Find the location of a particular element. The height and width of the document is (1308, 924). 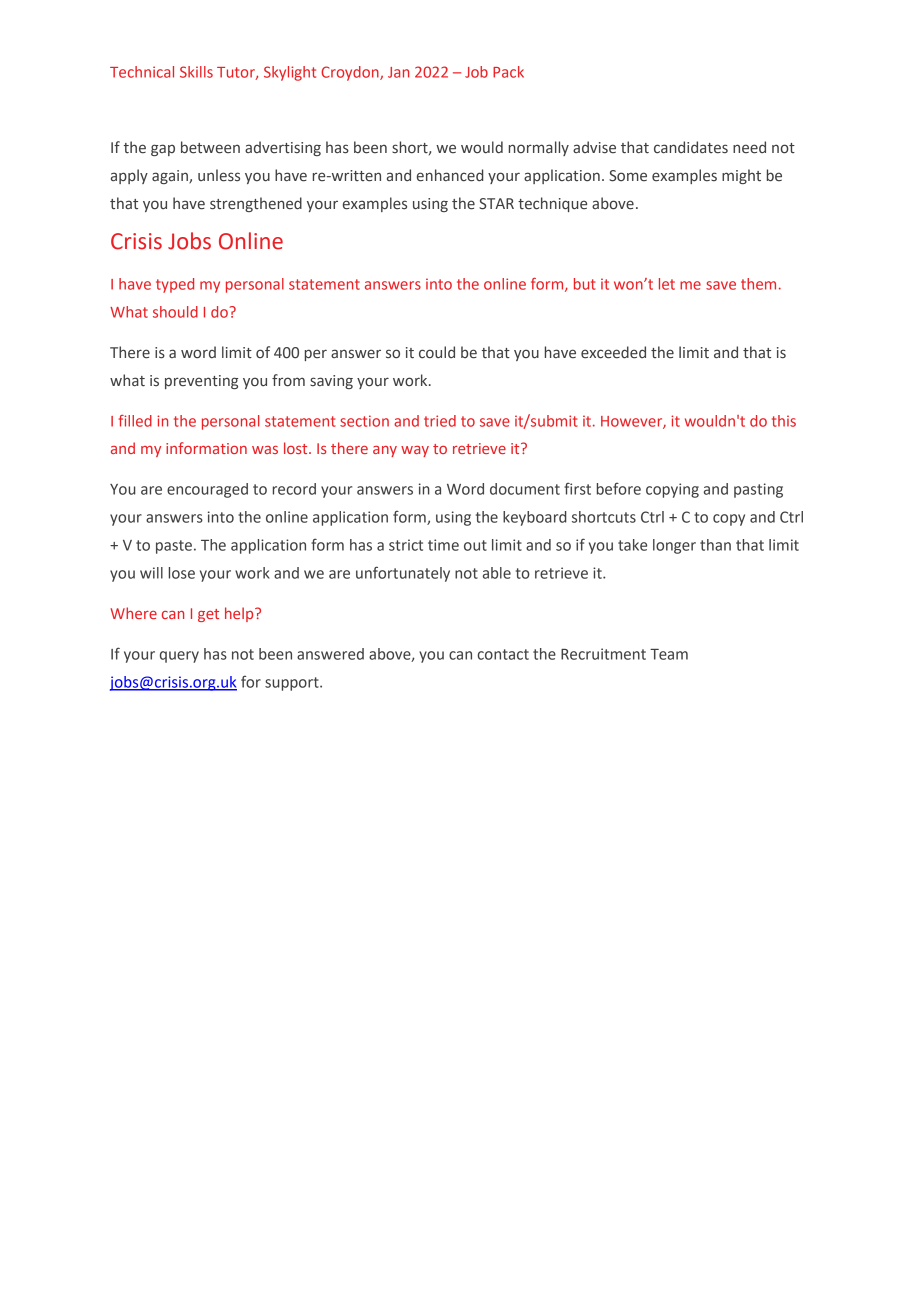

preventing is located at coordinates (201, 382).
